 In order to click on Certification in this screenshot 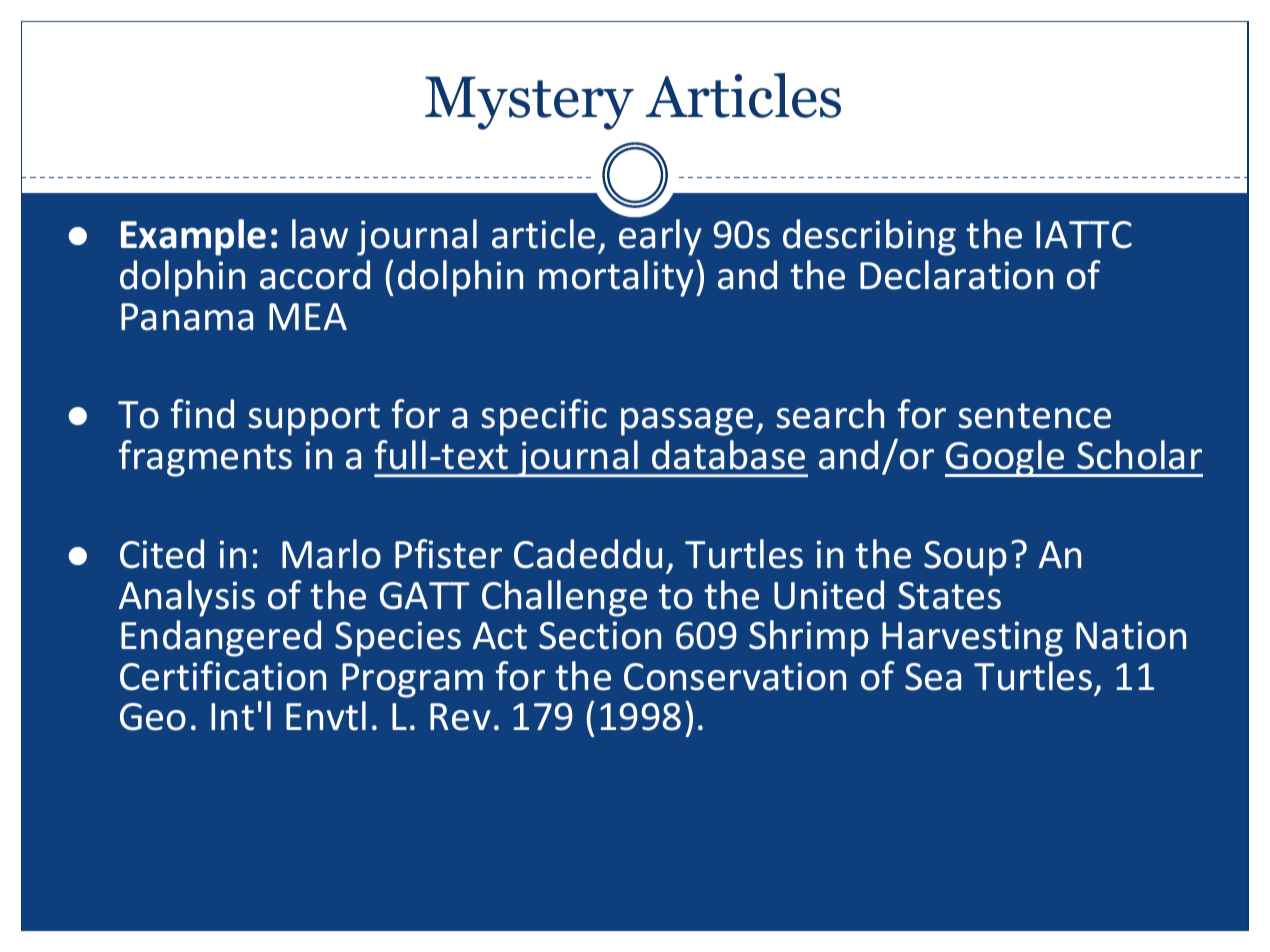, I will do `click(223, 676)`.
